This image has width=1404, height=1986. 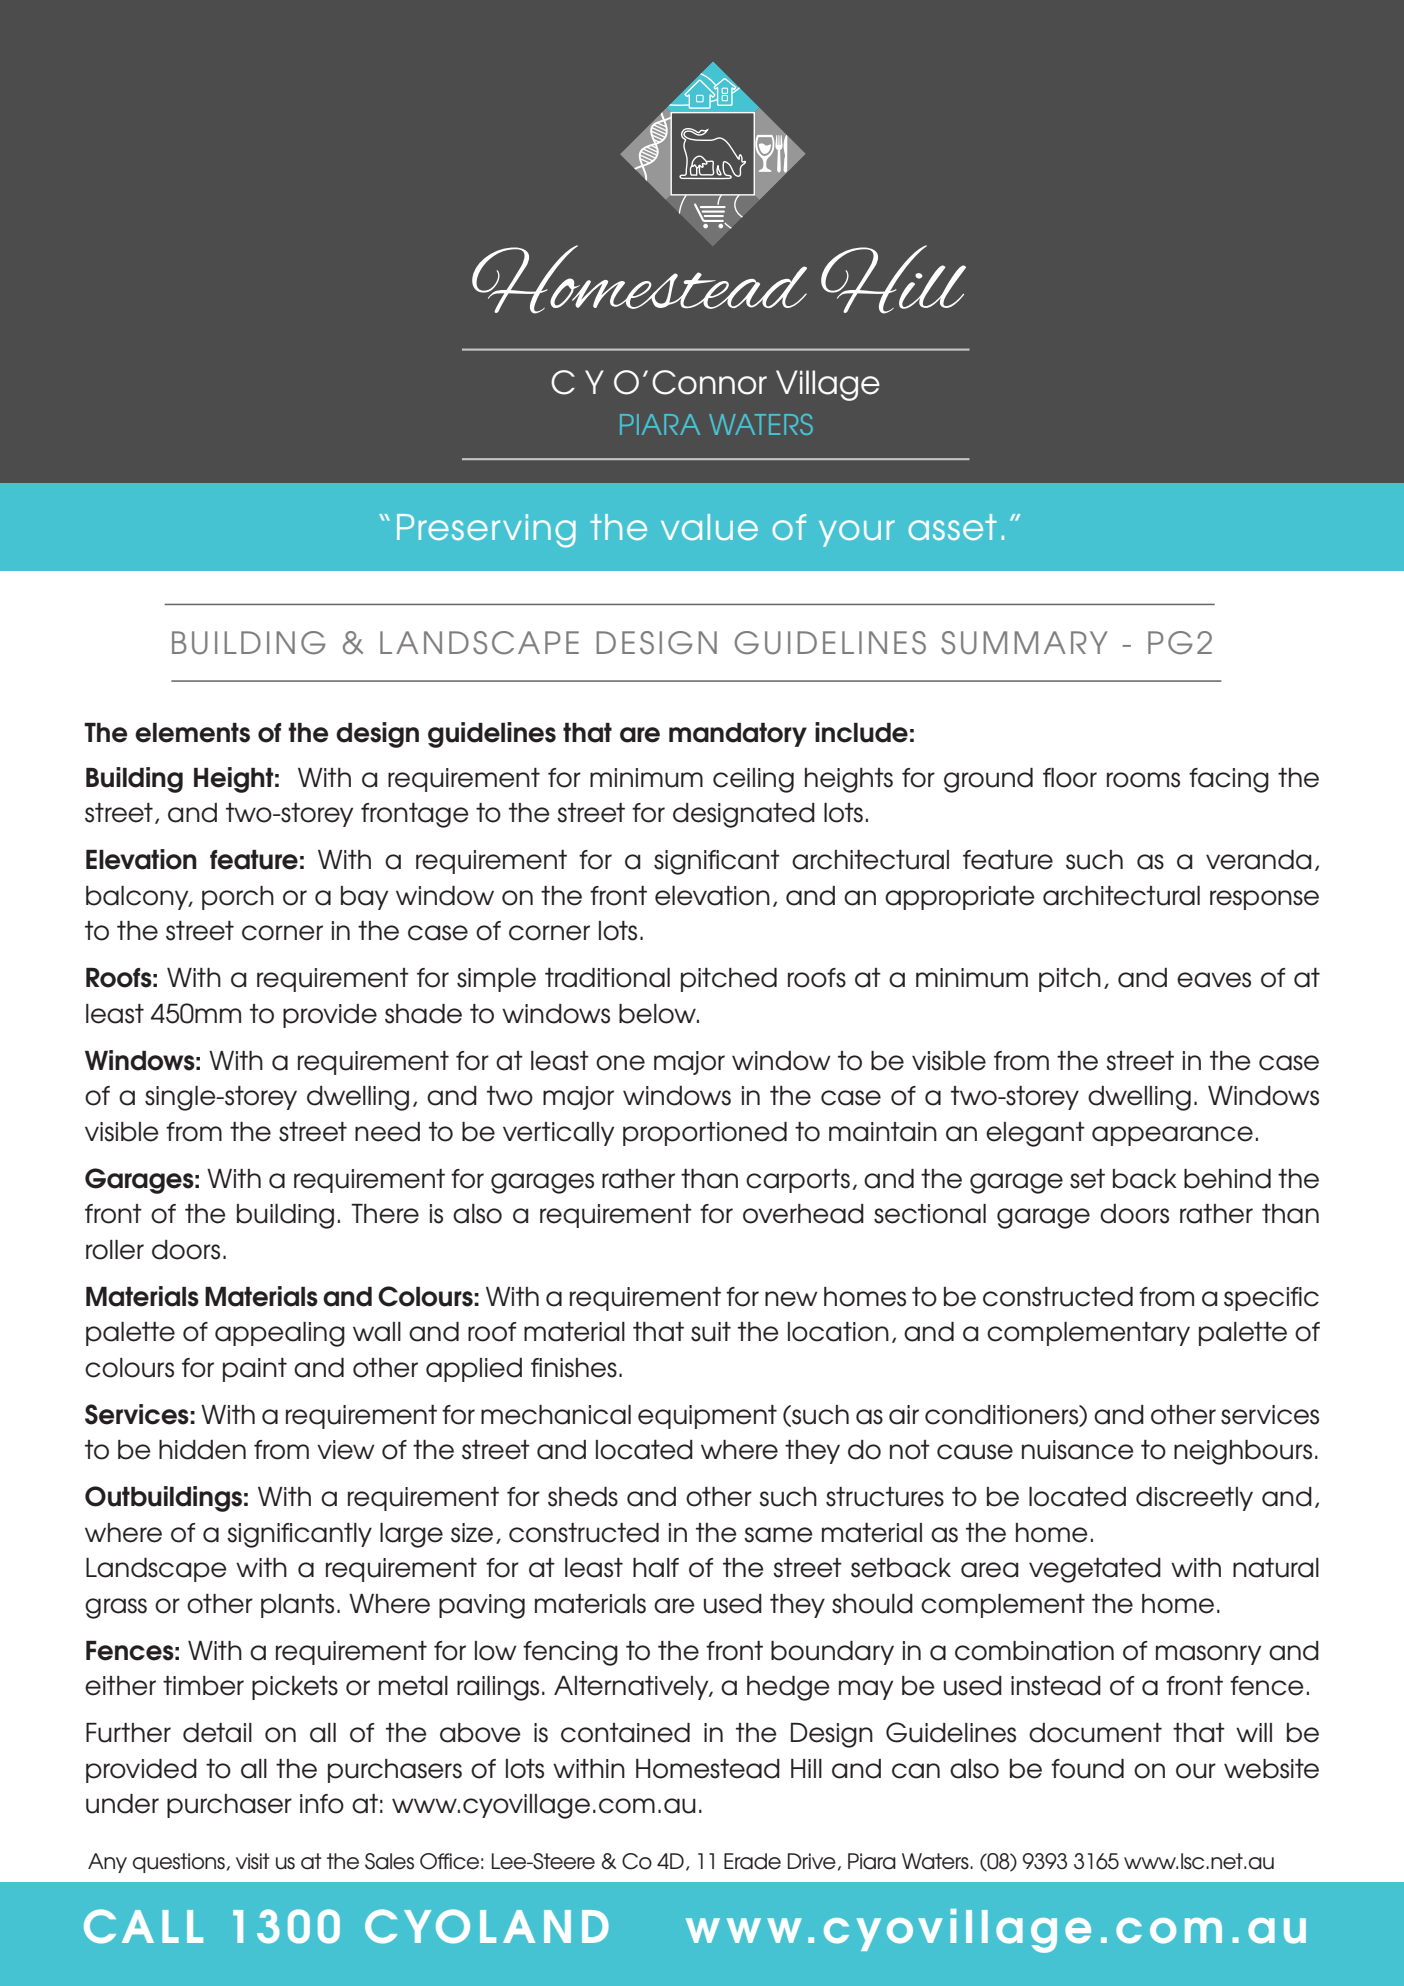 I want to click on Preserving, so click(x=486, y=531).
